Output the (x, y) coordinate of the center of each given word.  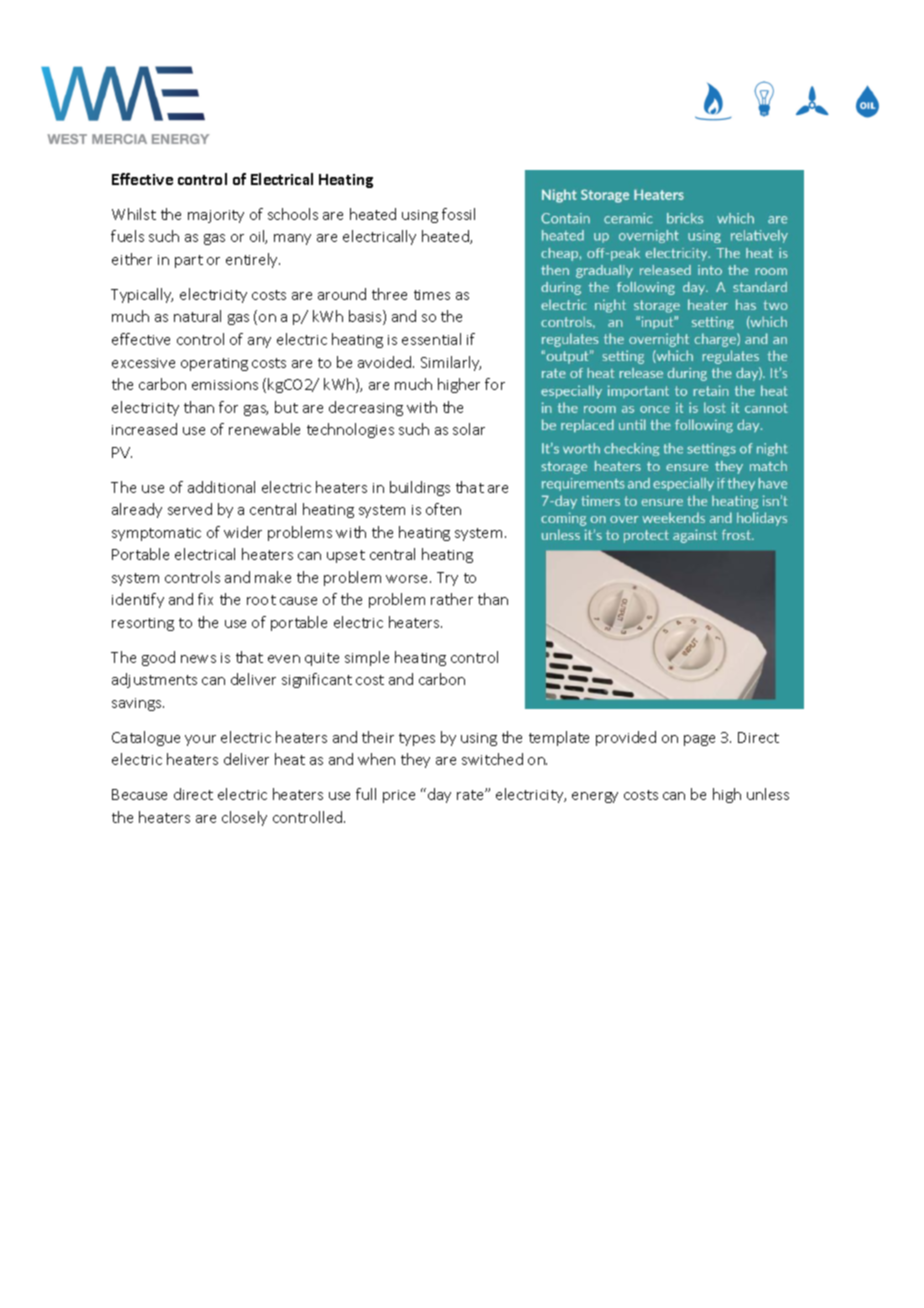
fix (205, 599)
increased (144, 429)
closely (244, 818)
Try (447, 579)
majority (216, 216)
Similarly (451, 363)
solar (469, 429)
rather (452, 599)
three (389, 294)
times (432, 295)
